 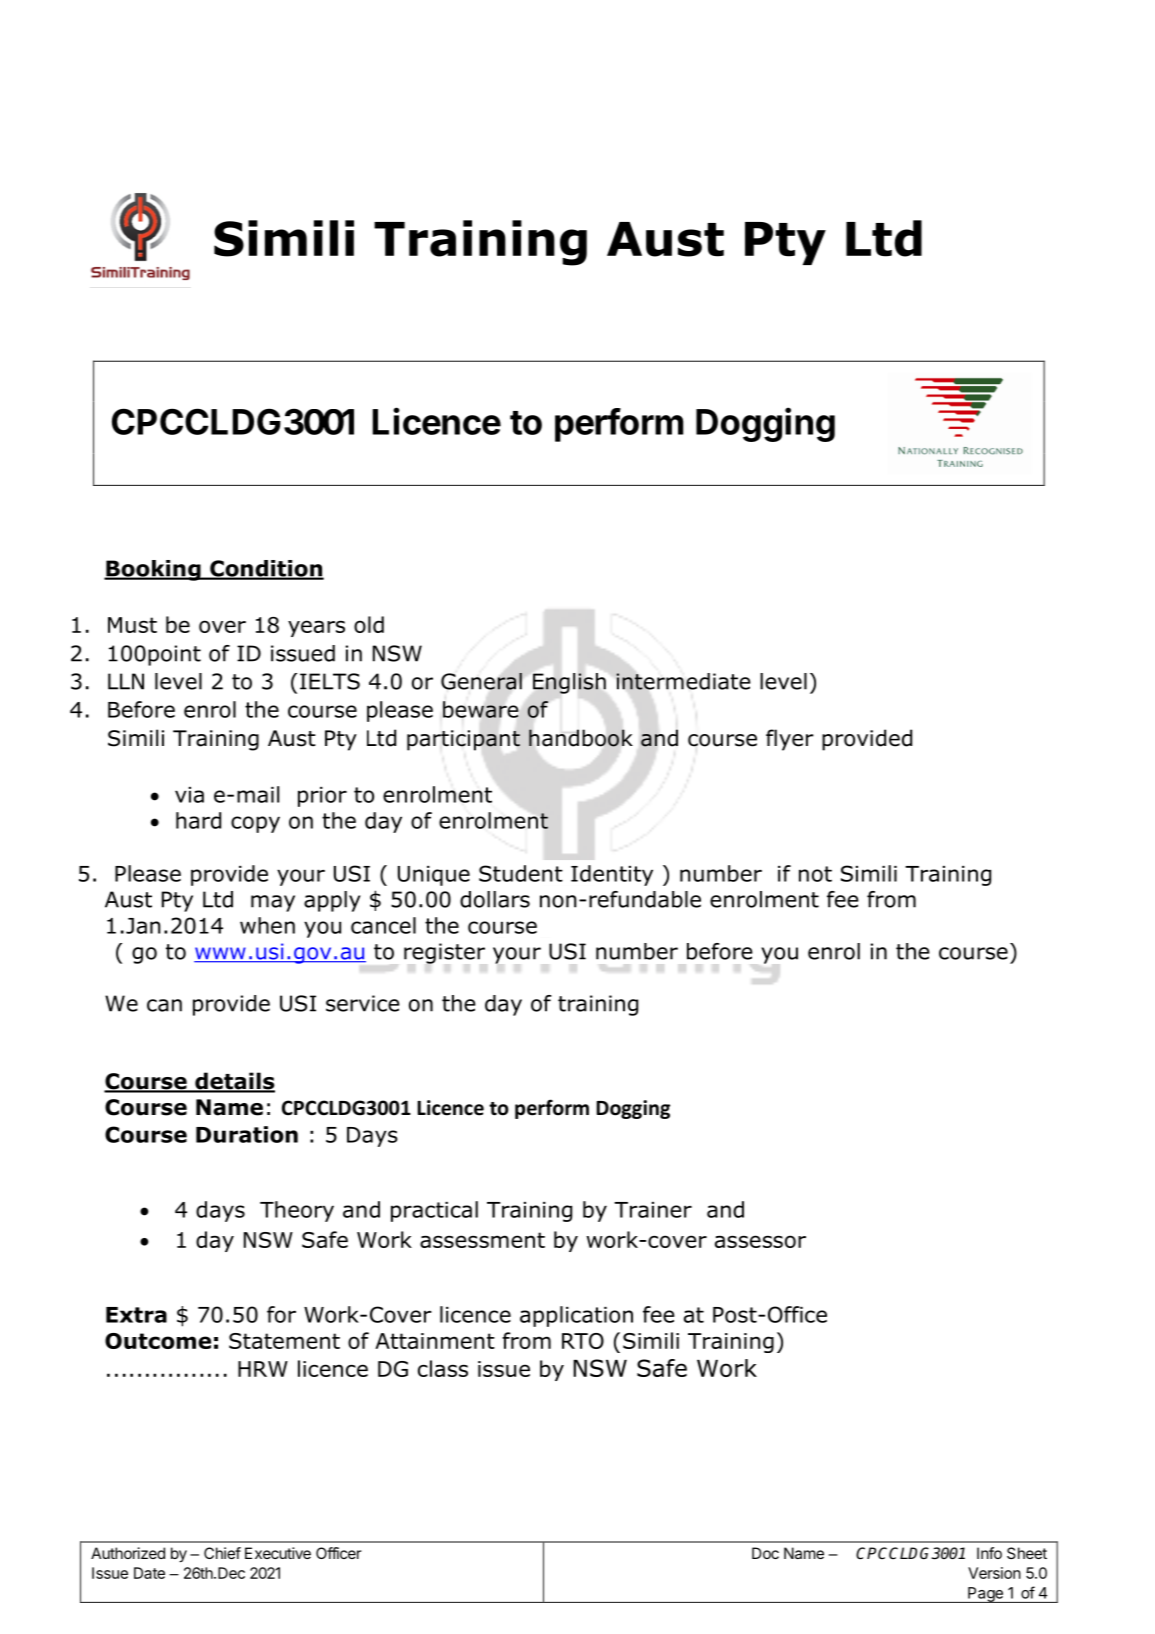 What do you see at coordinates (297, 1211) in the document?
I see `Theory` at bounding box center [297, 1211].
